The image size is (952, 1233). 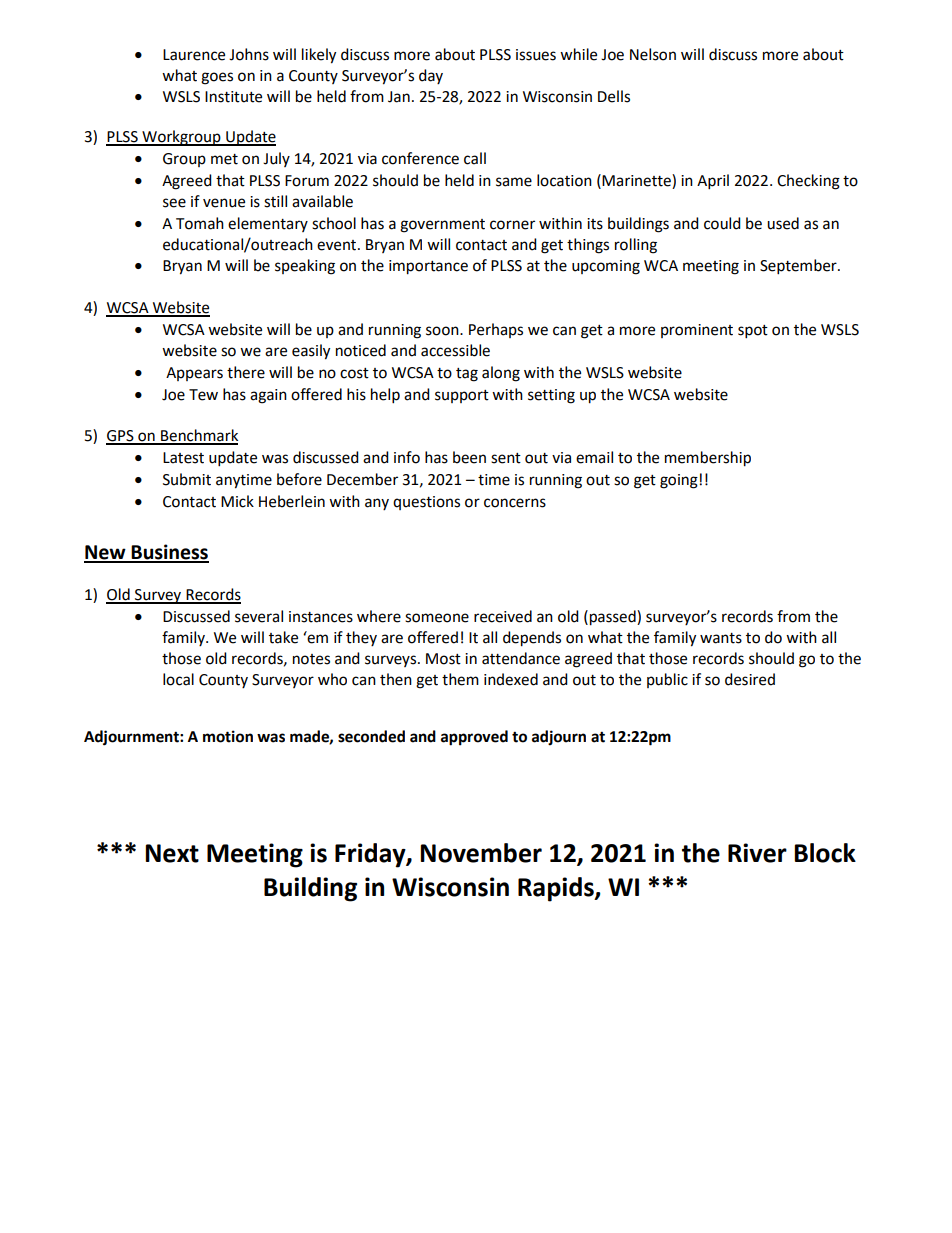 I want to click on goes, so click(x=217, y=78).
